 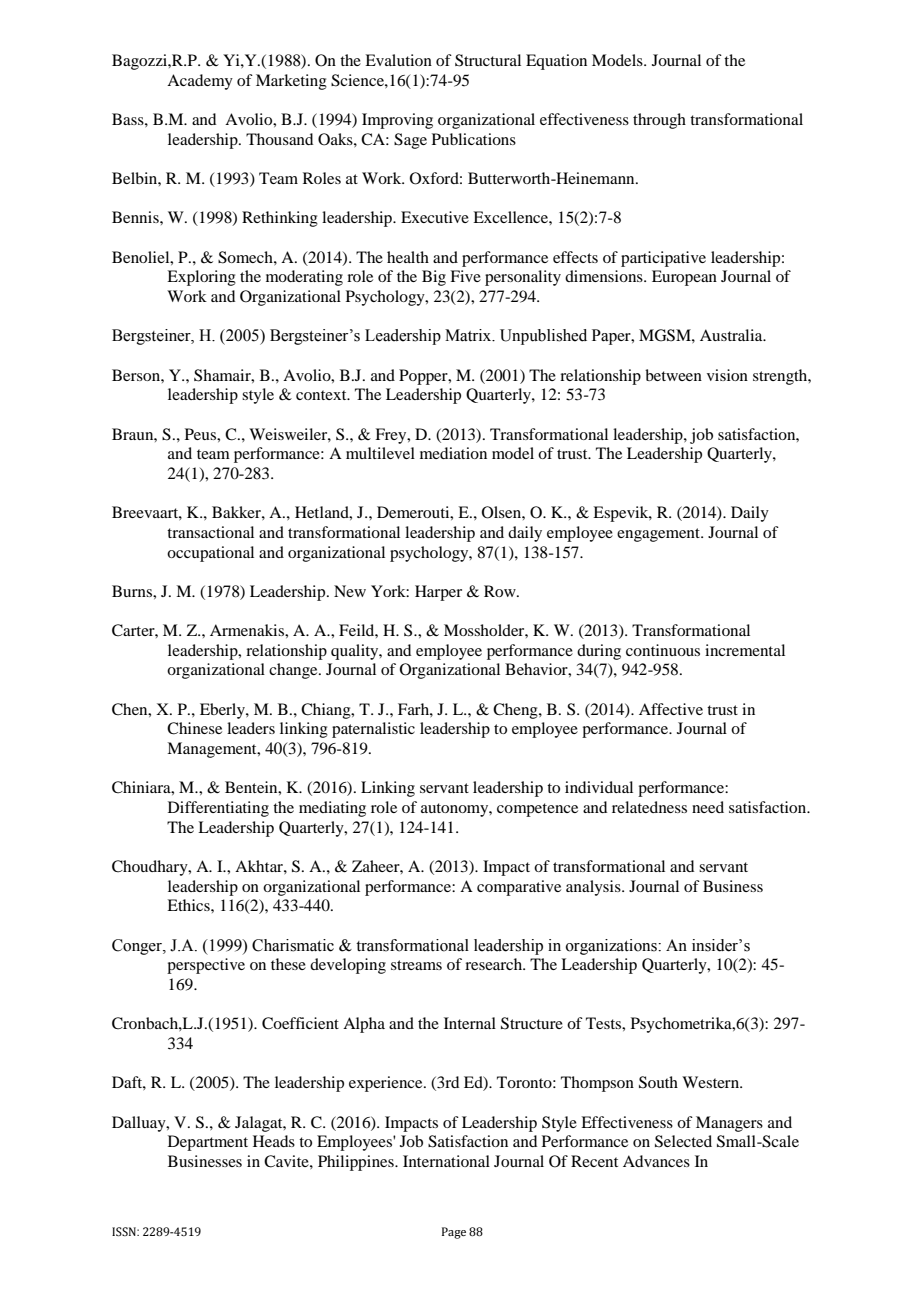 What do you see at coordinates (210, 532) in the screenshot?
I see `transactional` at bounding box center [210, 532].
